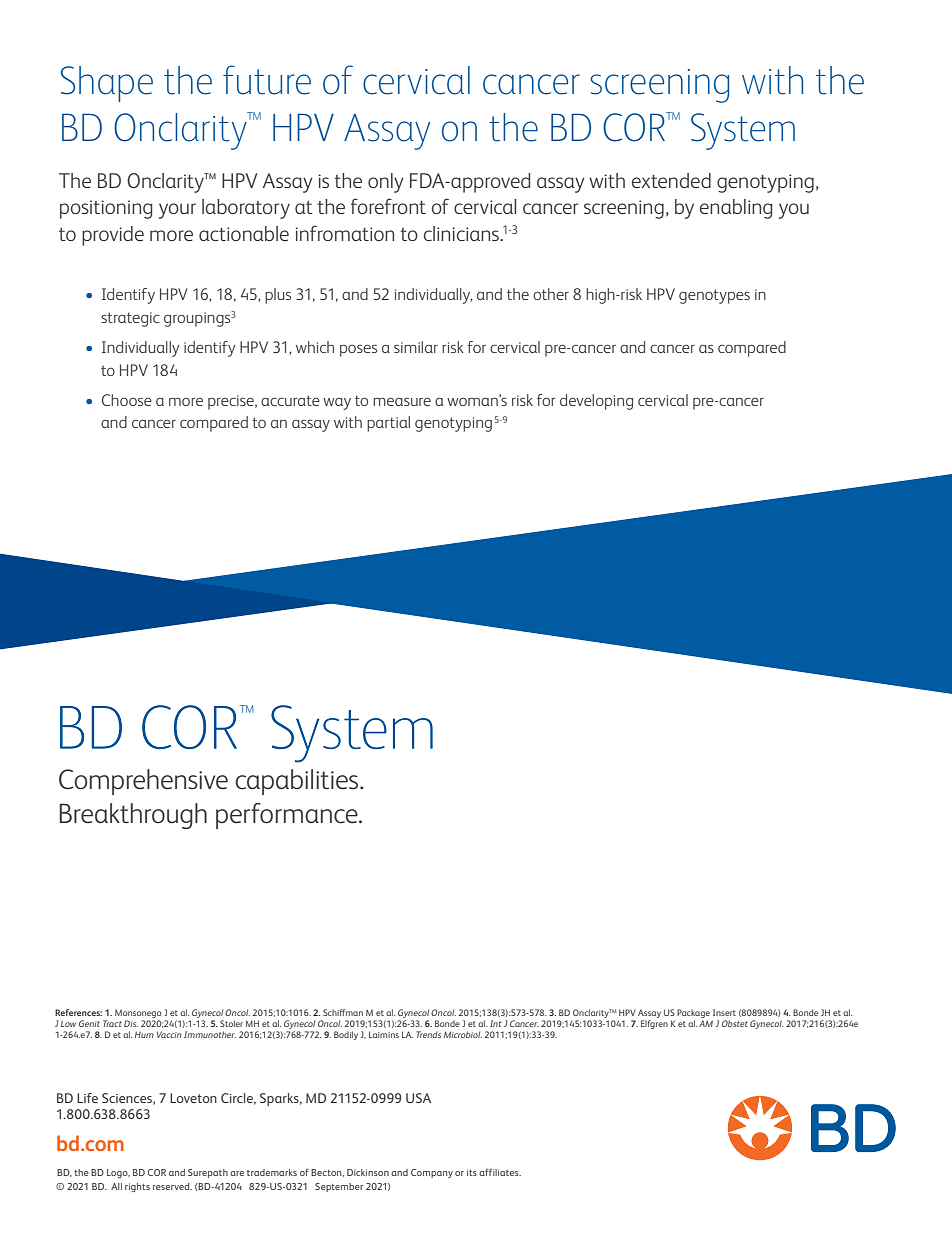 The height and width of the screenshot is (1233, 952). I want to click on Shape, so click(107, 84).
